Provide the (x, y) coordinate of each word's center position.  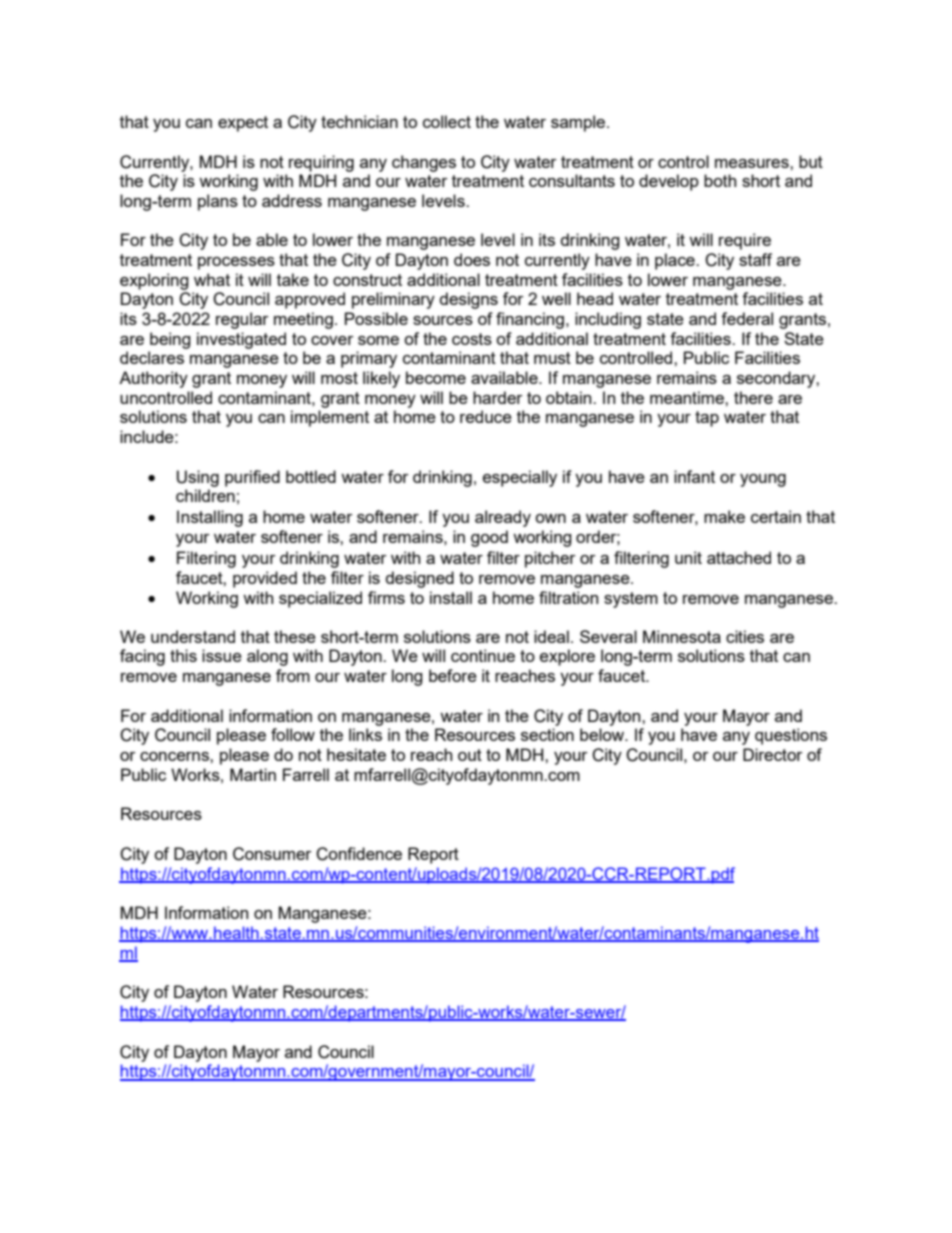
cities (745, 636)
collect (447, 121)
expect (243, 124)
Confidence (359, 854)
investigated (241, 340)
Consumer (272, 854)
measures (753, 163)
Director (773, 754)
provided (265, 579)
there (753, 397)
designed (420, 579)
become (436, 377)
